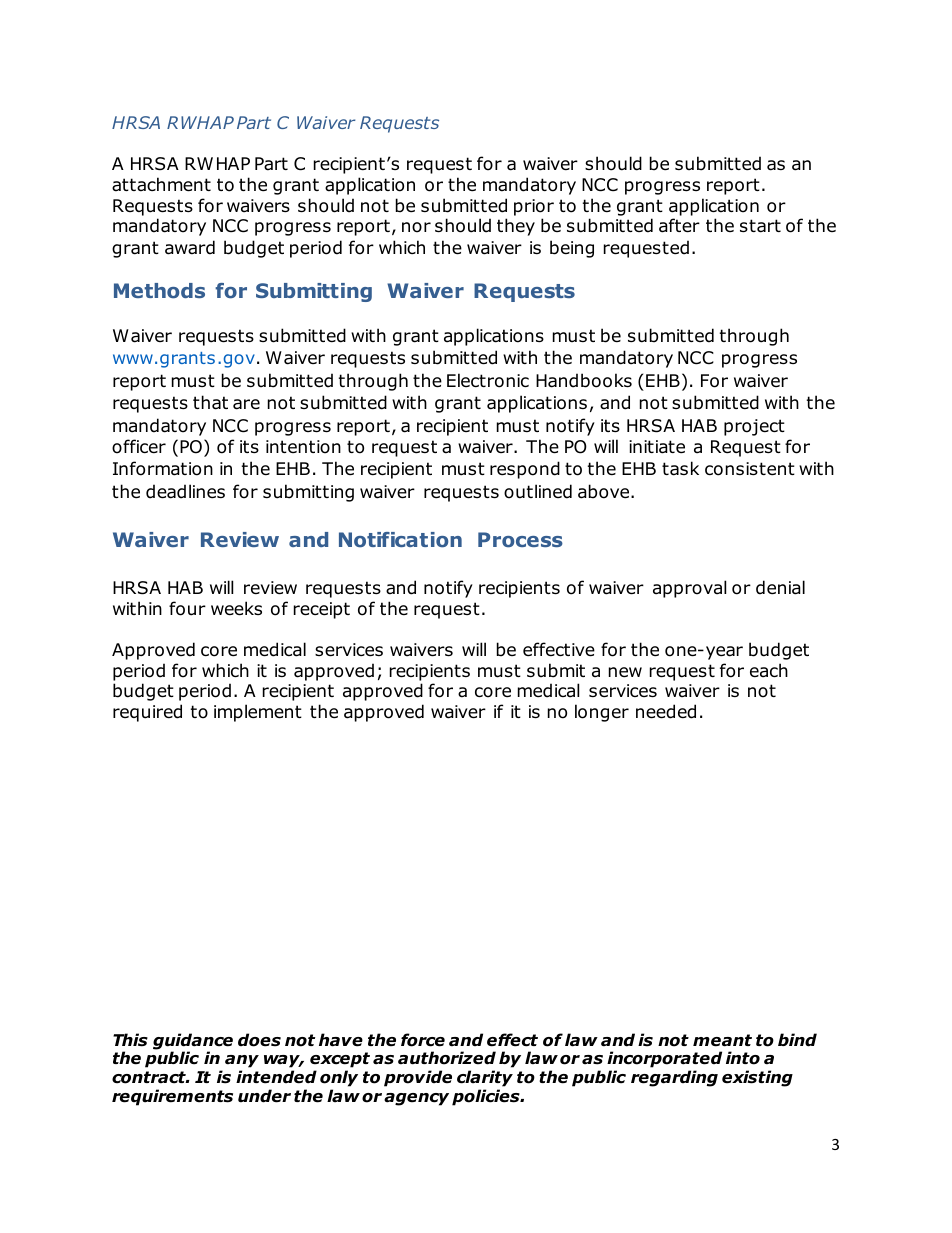 Image resolution: width=952 pixels, height=1233 pixels. Describe the element at coordinates (602, 713) in the image. I see `longer` at that location.
